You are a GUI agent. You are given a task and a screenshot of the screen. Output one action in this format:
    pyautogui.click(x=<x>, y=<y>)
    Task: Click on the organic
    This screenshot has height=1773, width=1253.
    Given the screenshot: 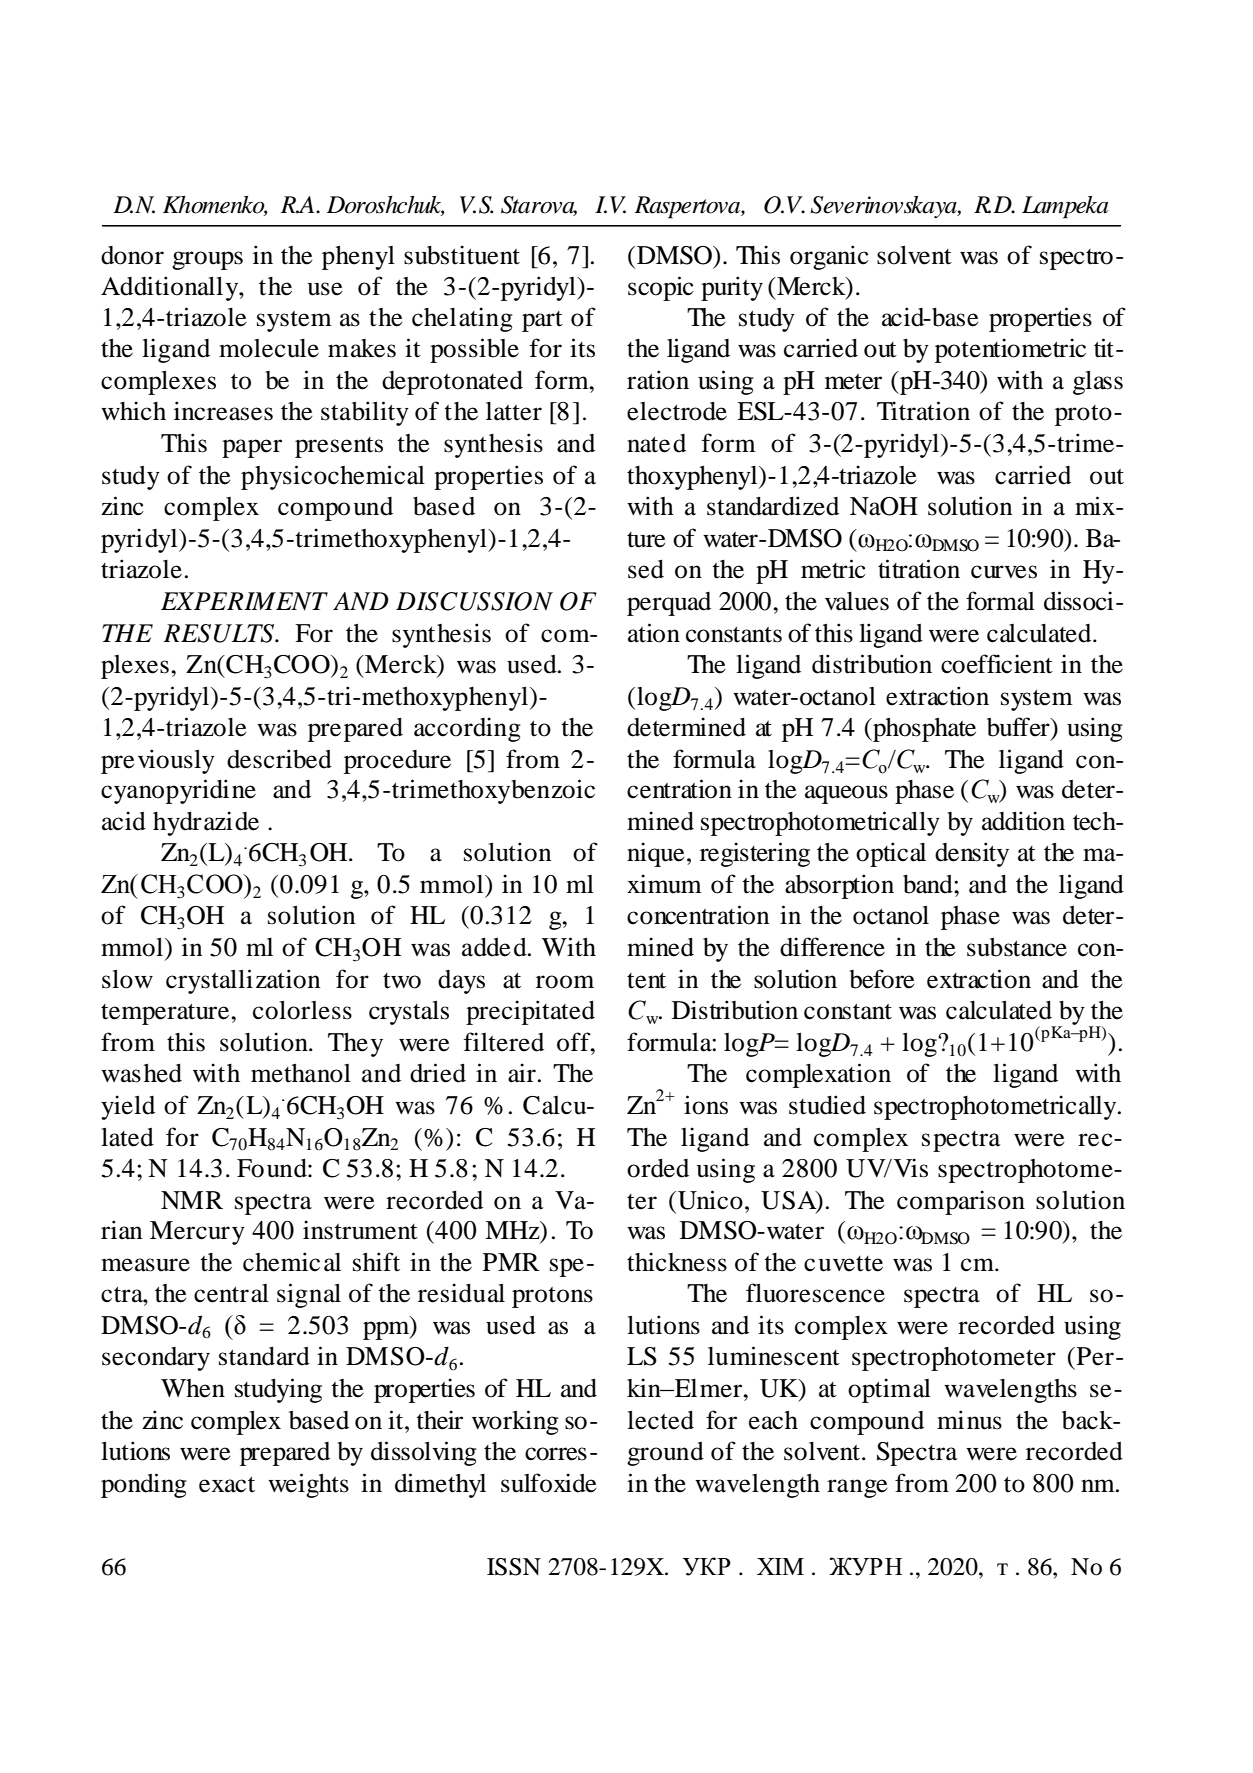 What is the action you would take?
    pyautogui.click(x=829, y=257)
